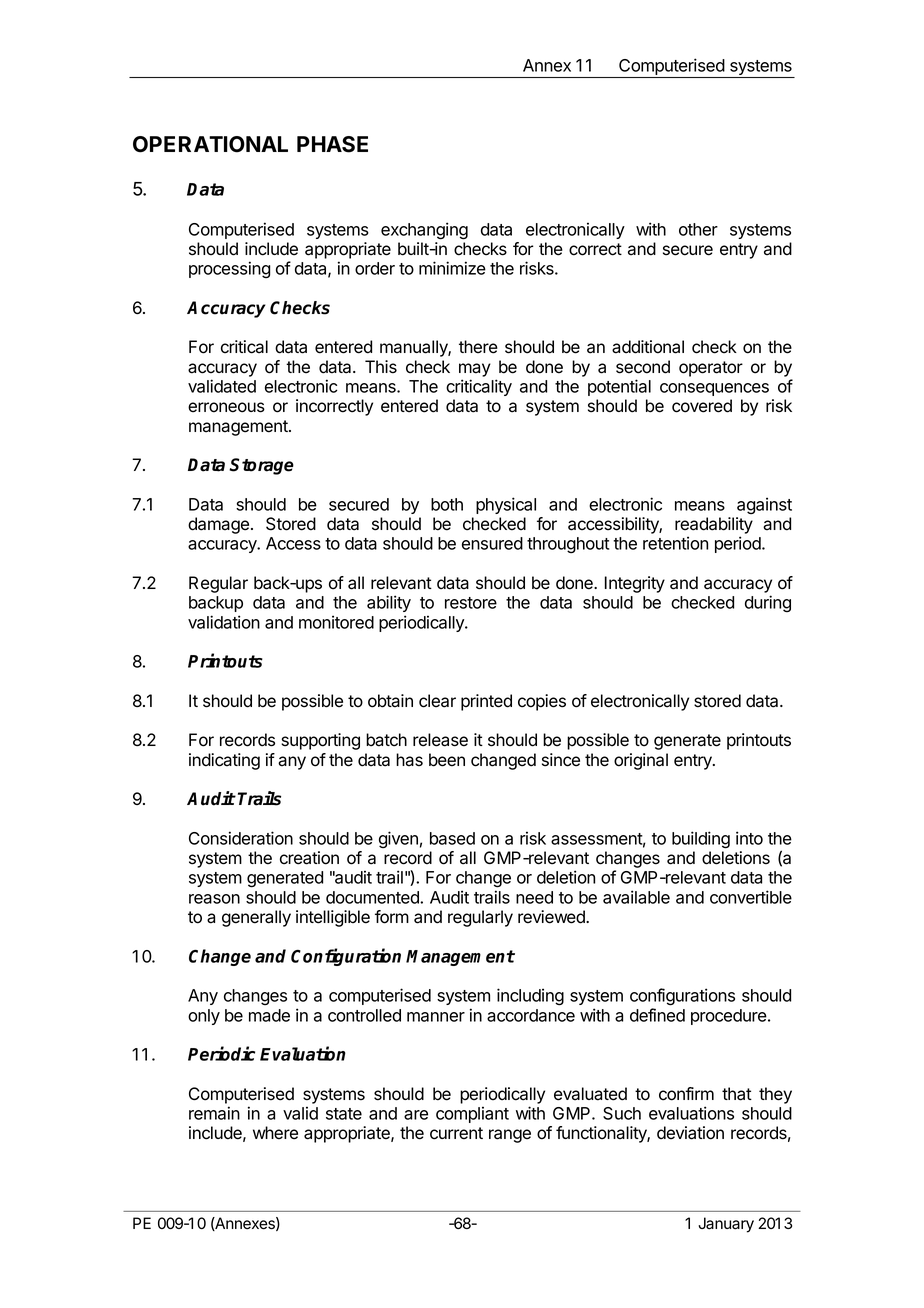 The height and width of the screenshot is (1308, 924). Describe the element at coordinates (510, 1136) in the screenshot. I see `range` at that location.
